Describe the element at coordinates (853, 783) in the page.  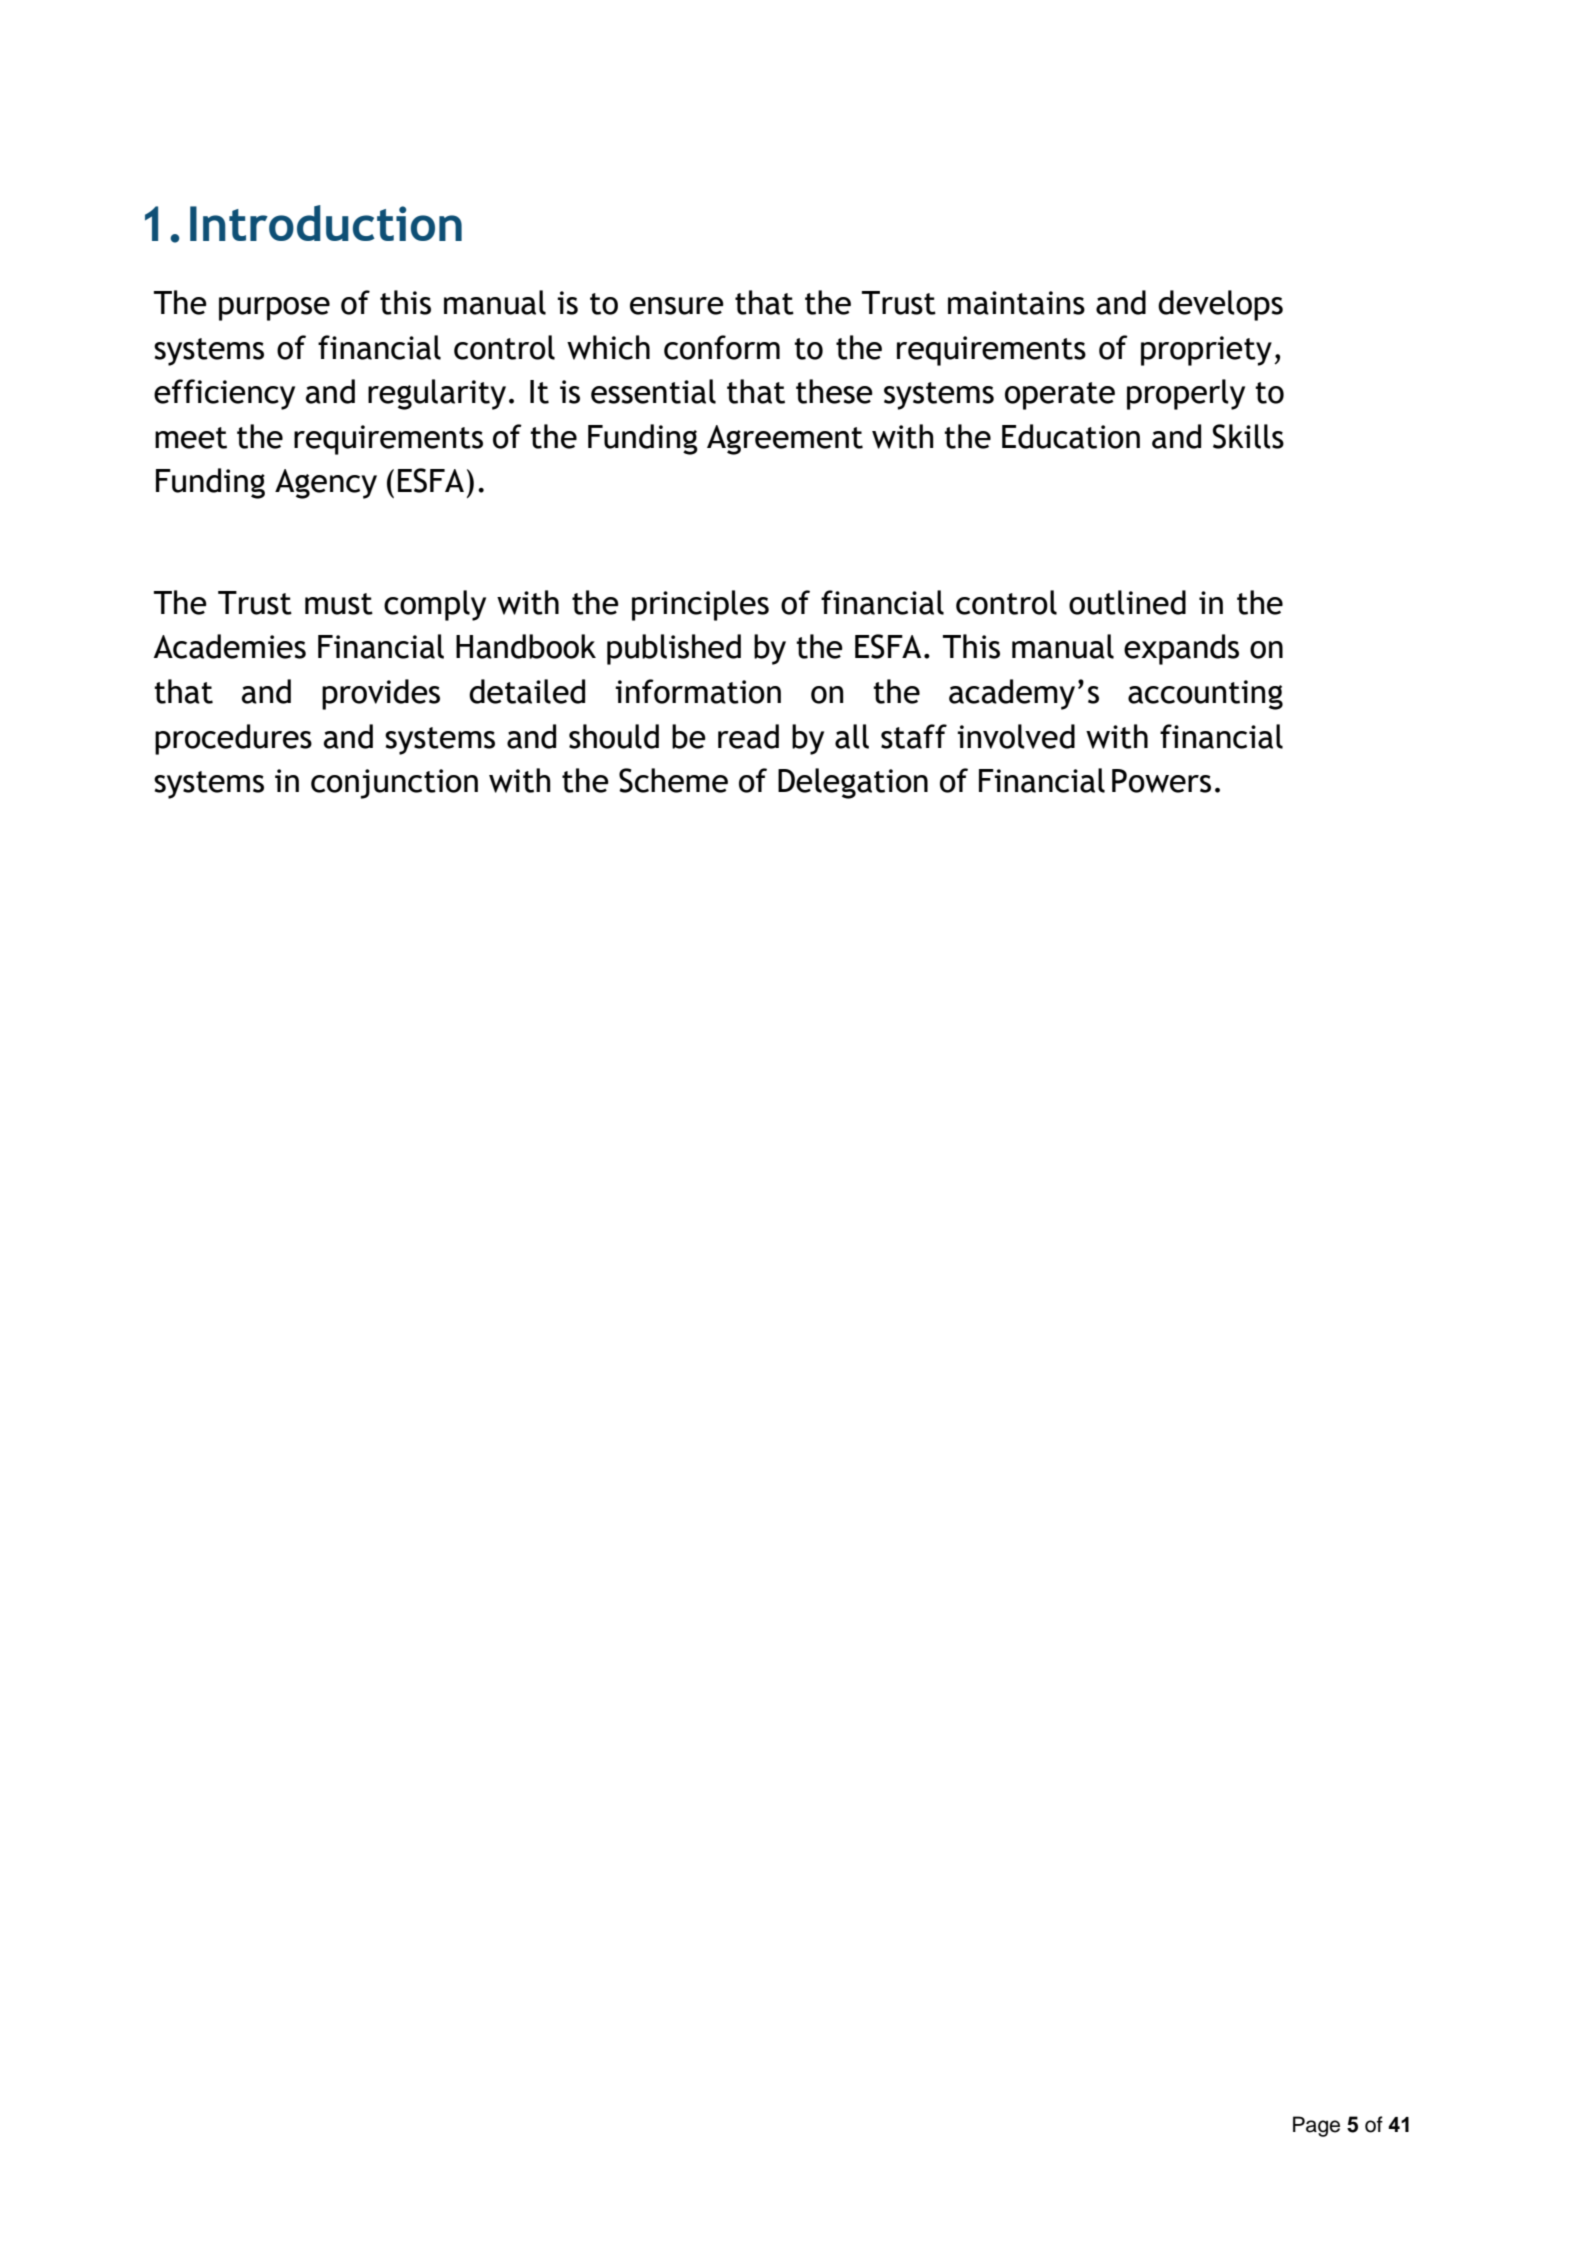
I see `Delegation` at that location.
